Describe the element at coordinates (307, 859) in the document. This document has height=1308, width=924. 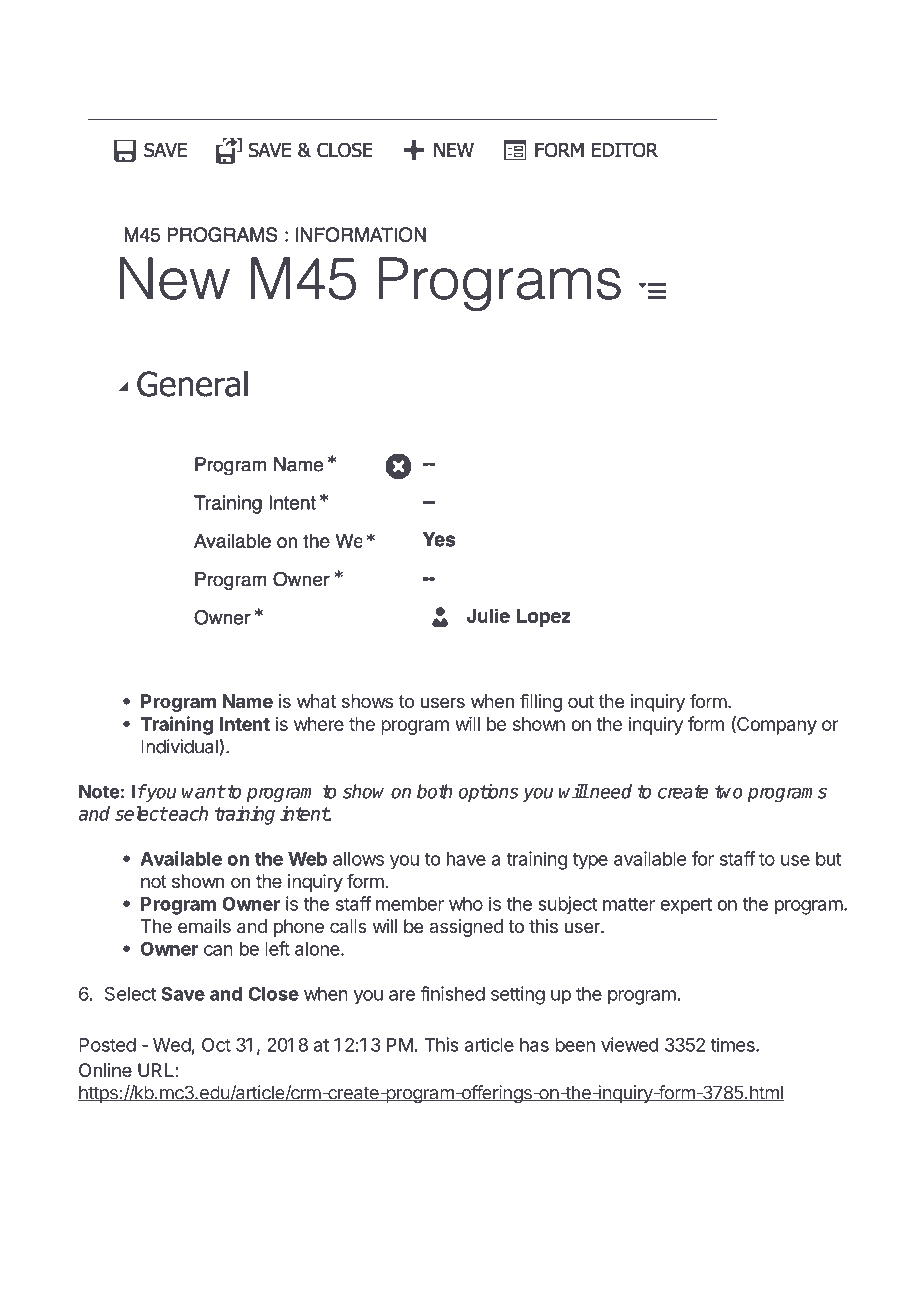
I see `Web` at that location.
